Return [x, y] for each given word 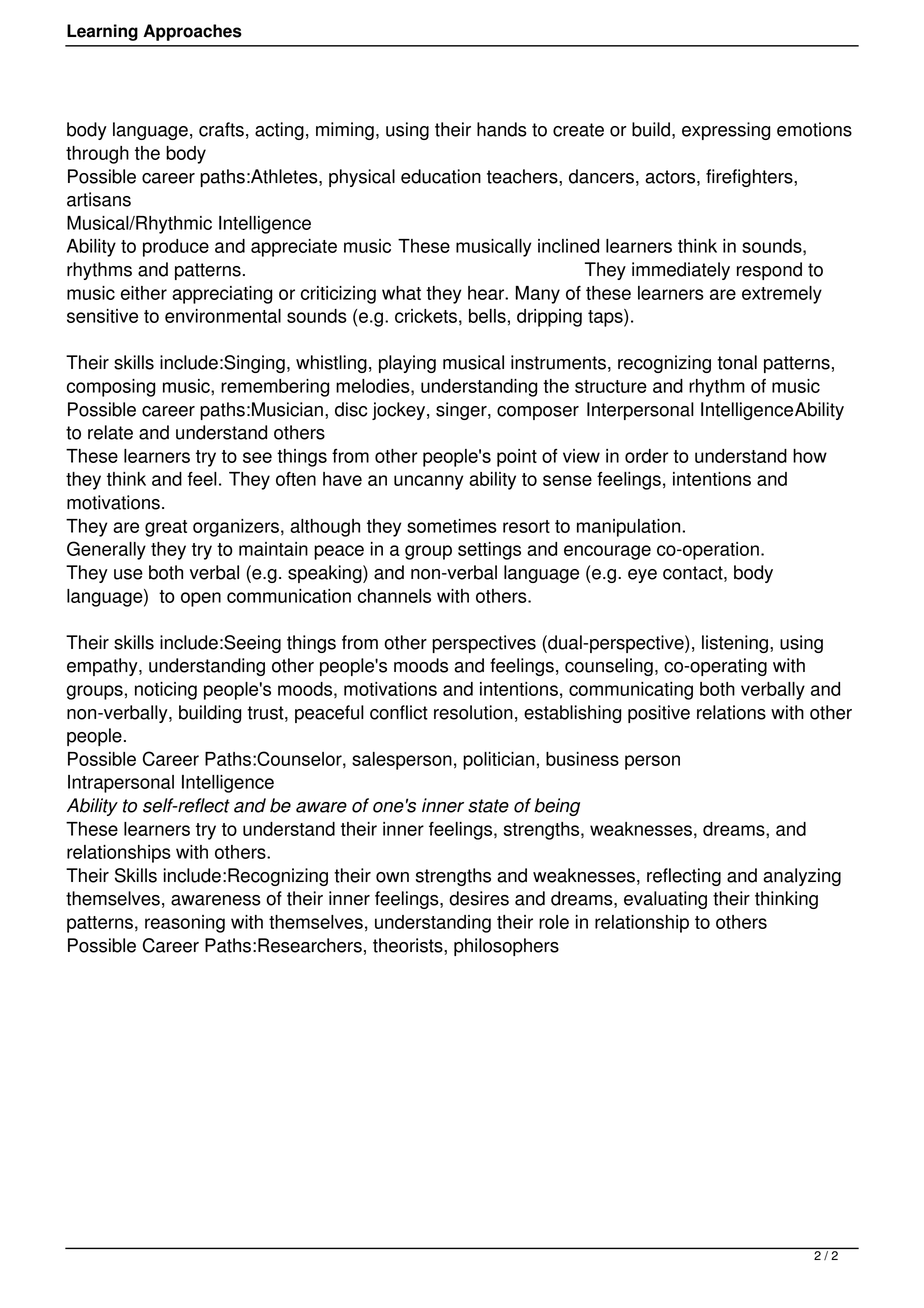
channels [394, 596]
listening [736, 644]
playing [407, 364]
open [201, 599]
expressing [726, 131]
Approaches [192, 32]
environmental [223, 316]
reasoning [185, 924]
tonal [737, 362]
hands [502, 129]
